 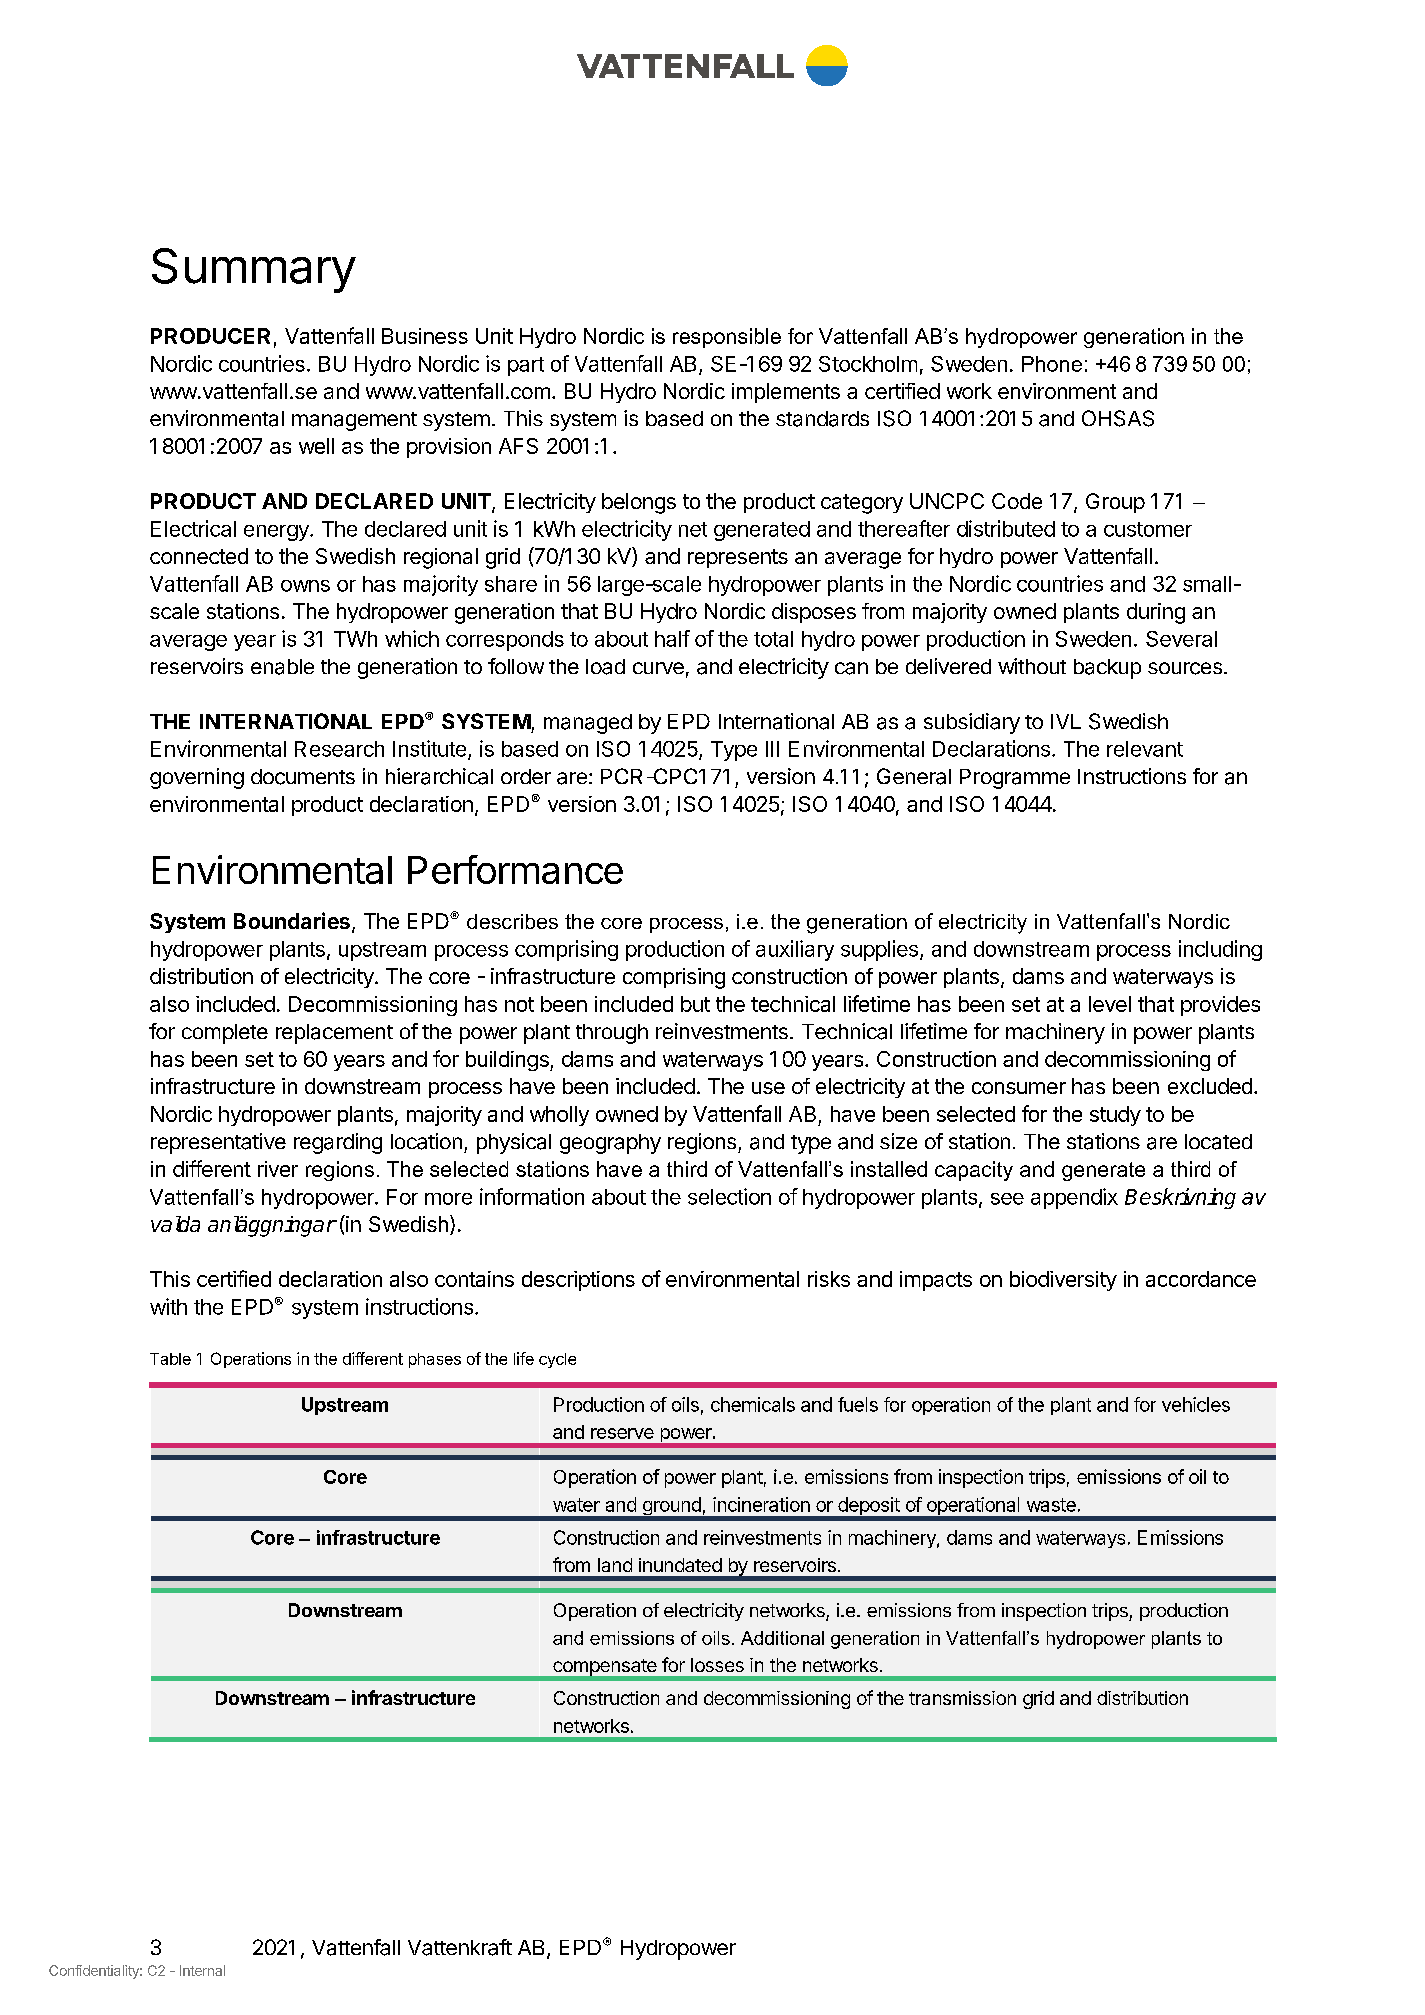 I want to click on vehicles, so click(x=1196, y=1404).
